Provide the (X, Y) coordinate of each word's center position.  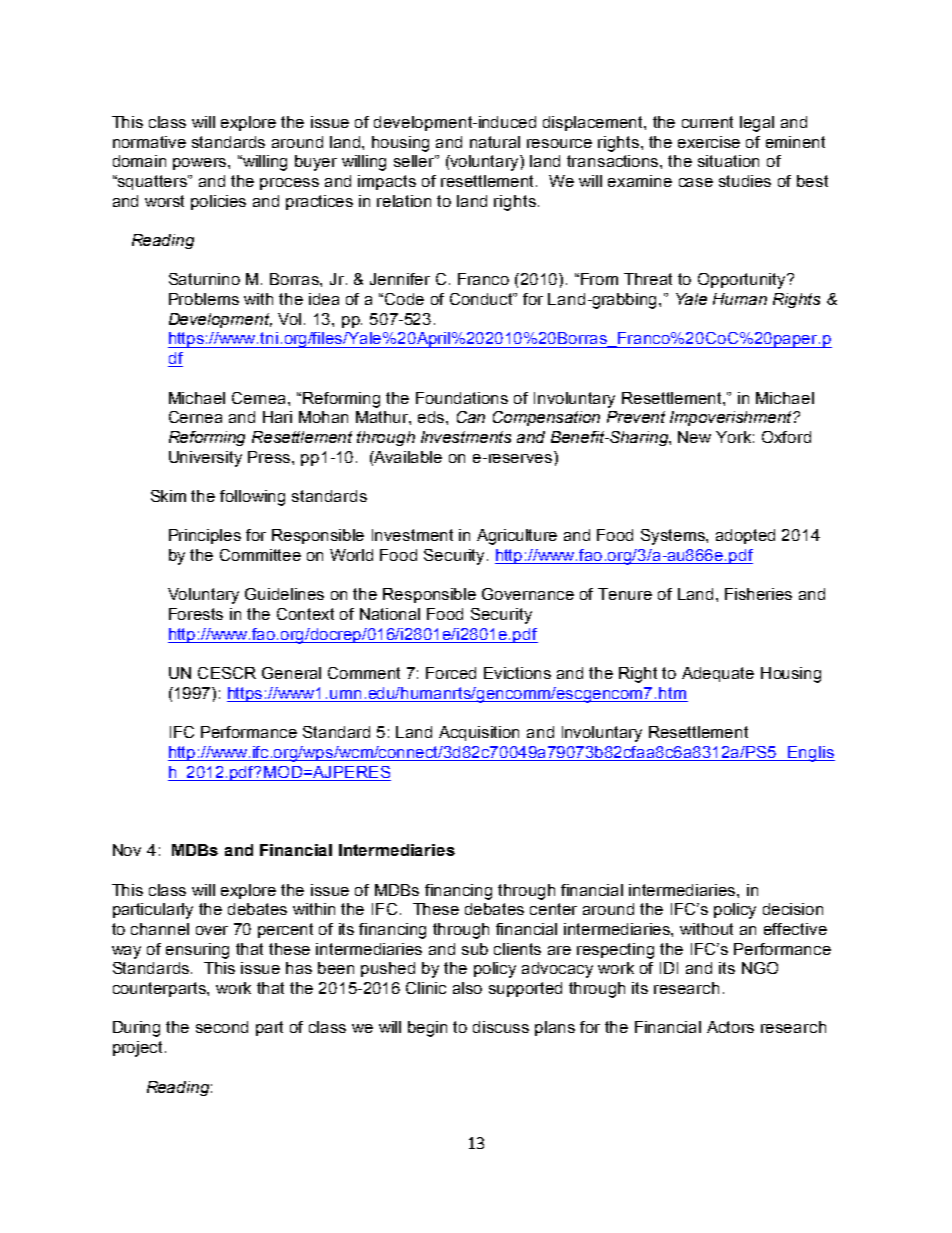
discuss (501, 1027)
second (222, 1027)
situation (728, 161)
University (205, 459)
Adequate (718, 674)
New (694, 437)
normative (149, 142)
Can (471, 417)
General (291, 673)
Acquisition (479, 733)
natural (495, 142)
